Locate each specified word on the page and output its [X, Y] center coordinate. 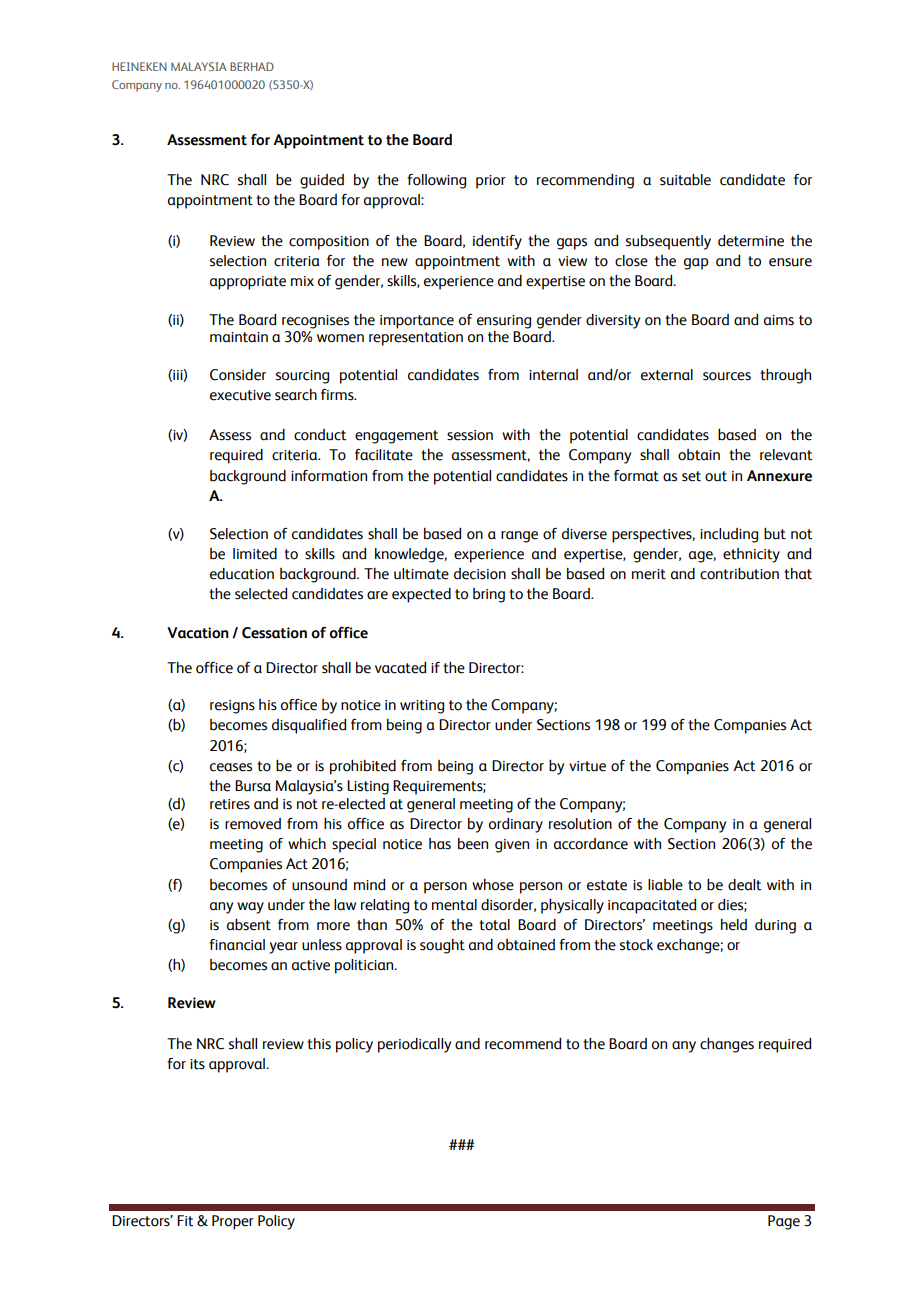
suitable [685, 179]
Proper [233, 1222]
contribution [739, 573]
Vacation [198, 633]
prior [491, 182]
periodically [414, 1045]
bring [489, 595]
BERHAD [252, 66]
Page [784, 1222]
